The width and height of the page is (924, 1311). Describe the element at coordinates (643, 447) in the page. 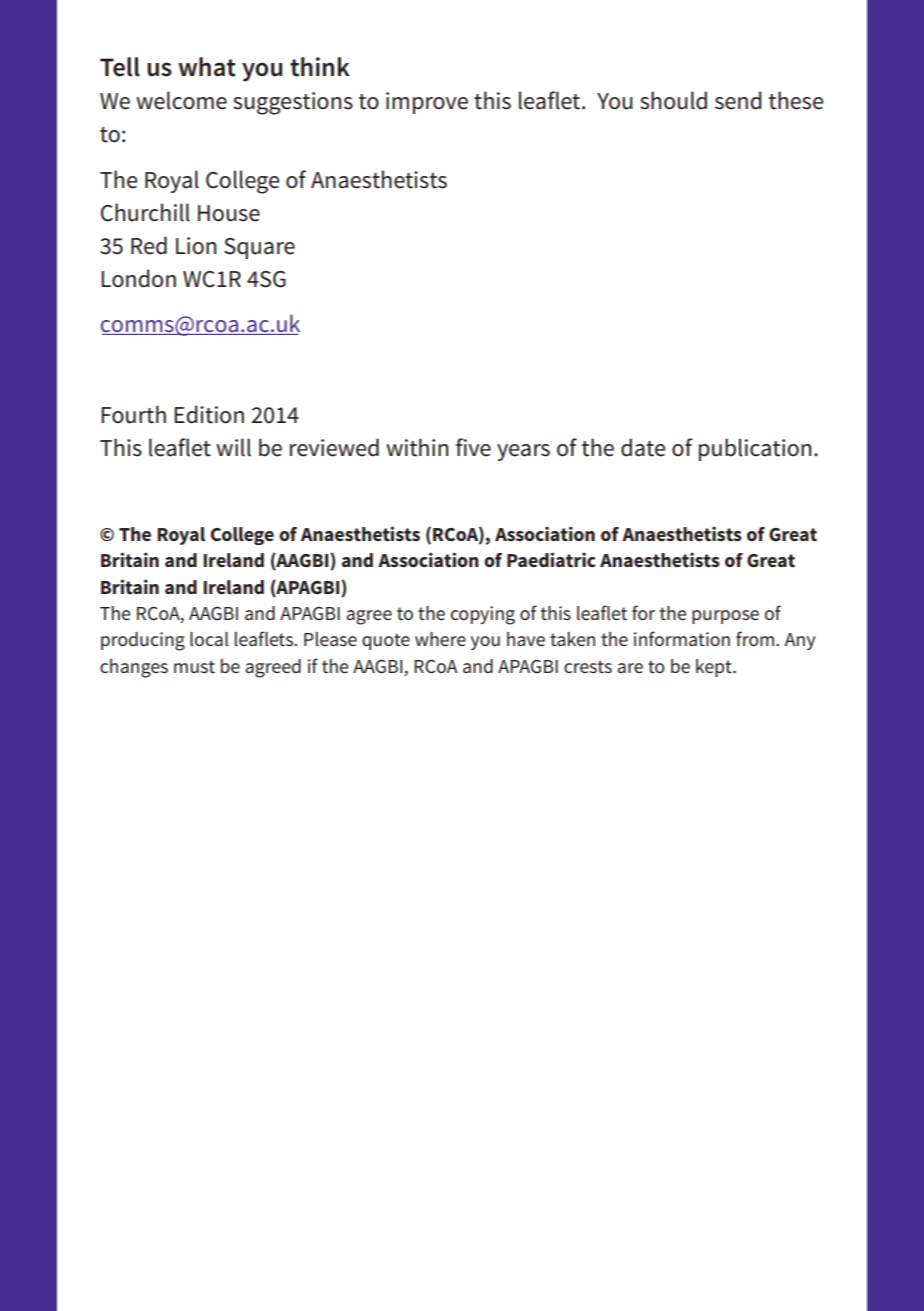

I see `date` at that location.
